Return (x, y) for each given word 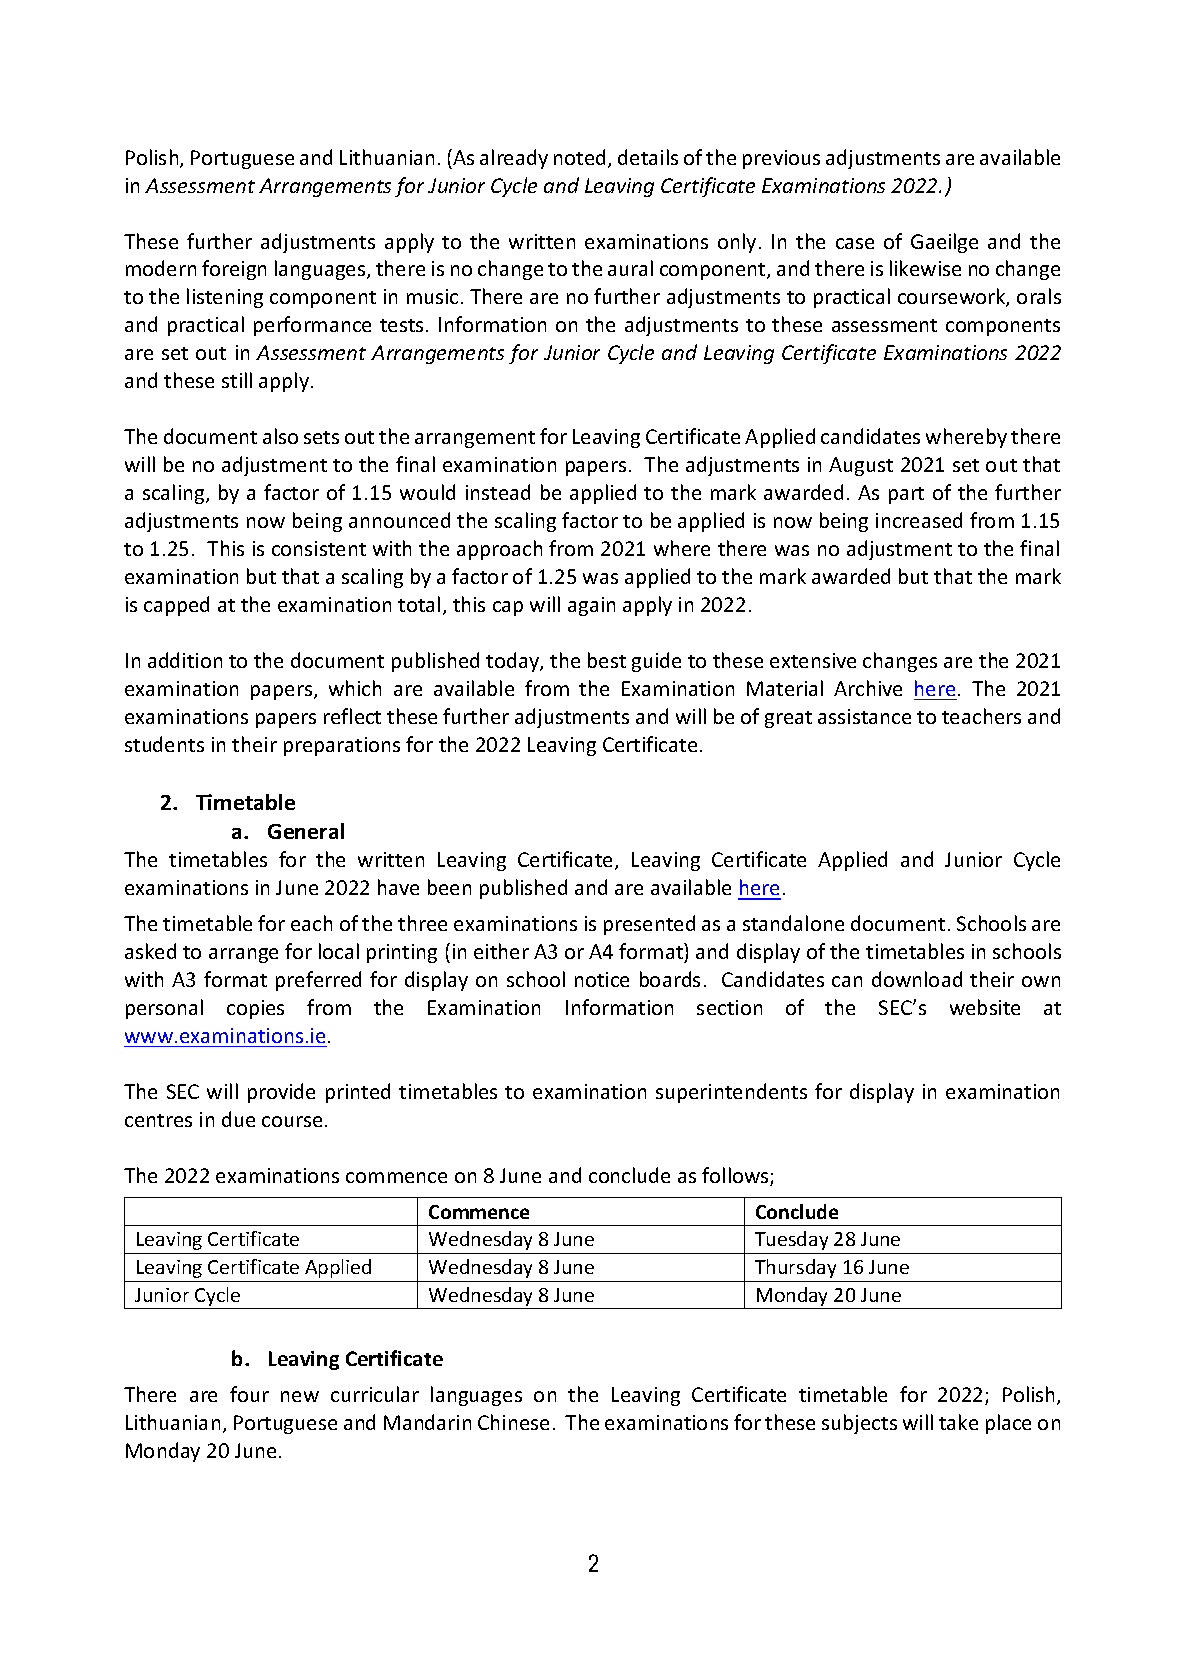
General (306, 831)
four (249, 1394)
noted (581, 158)
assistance (864, 716)
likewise (925, 268)
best (607, 660)
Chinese (513, 1422)
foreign (234, 270)
